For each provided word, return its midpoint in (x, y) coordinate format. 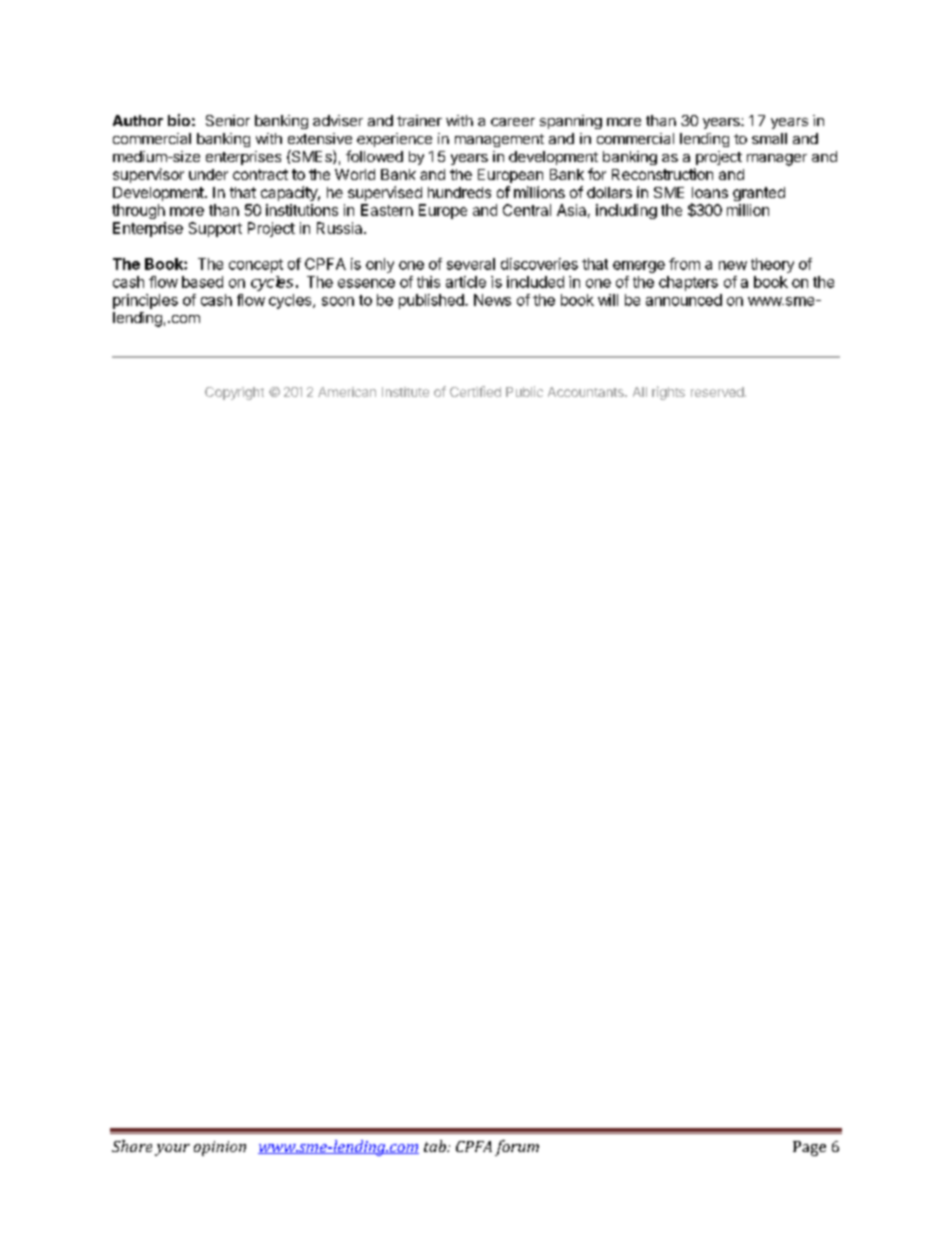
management (499, 140)
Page (809, 1148)
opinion (220, 1148)
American (347, 392)
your (172, 1150)
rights (668, 393)
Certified (475, 391)
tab (436, 1146)
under (208, 174)
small (769, 138)
